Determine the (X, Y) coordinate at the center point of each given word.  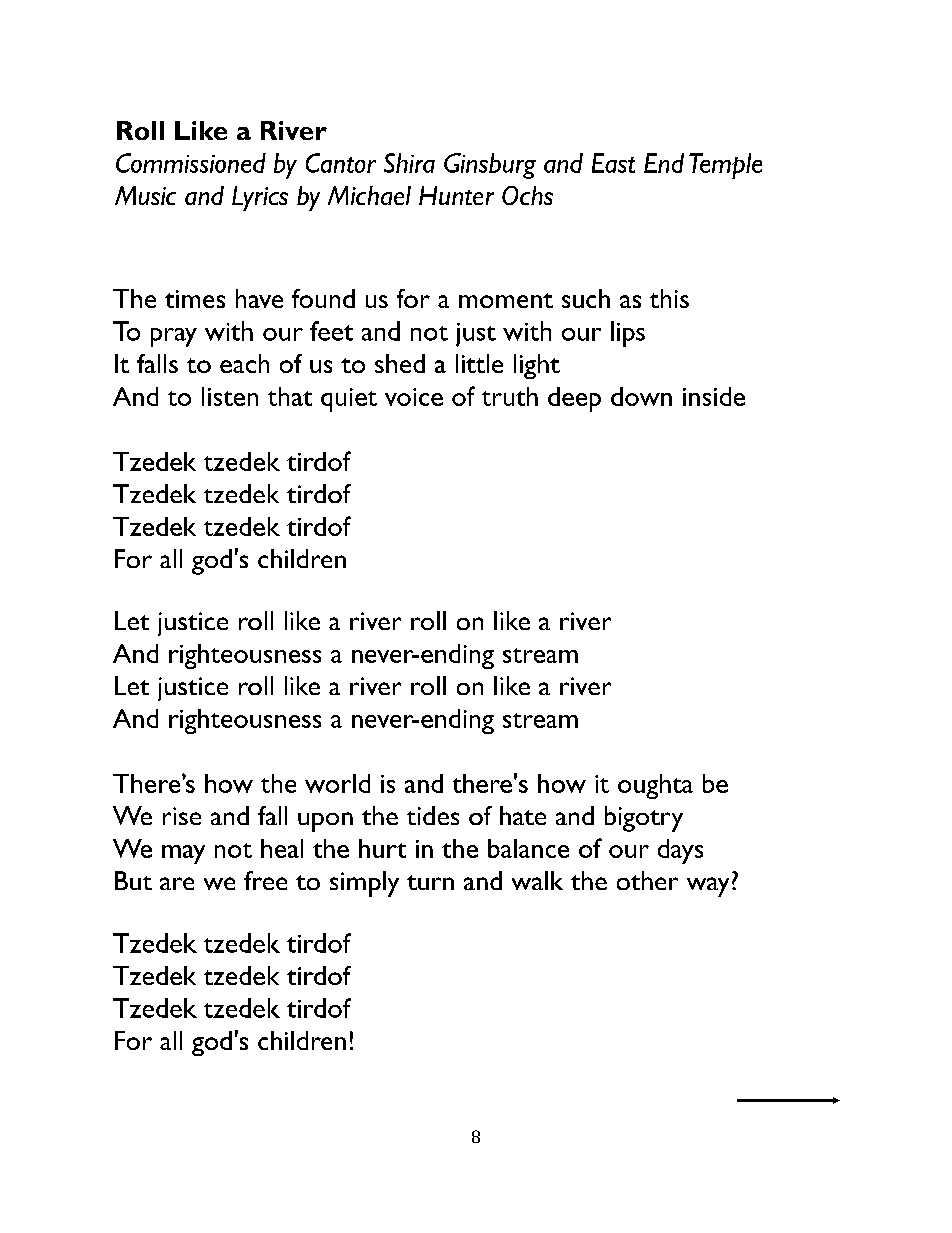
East (613, 163)
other (647, 880)
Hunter (456, 195)
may (183, 854)
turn (430, 882)
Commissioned (191, 163)
